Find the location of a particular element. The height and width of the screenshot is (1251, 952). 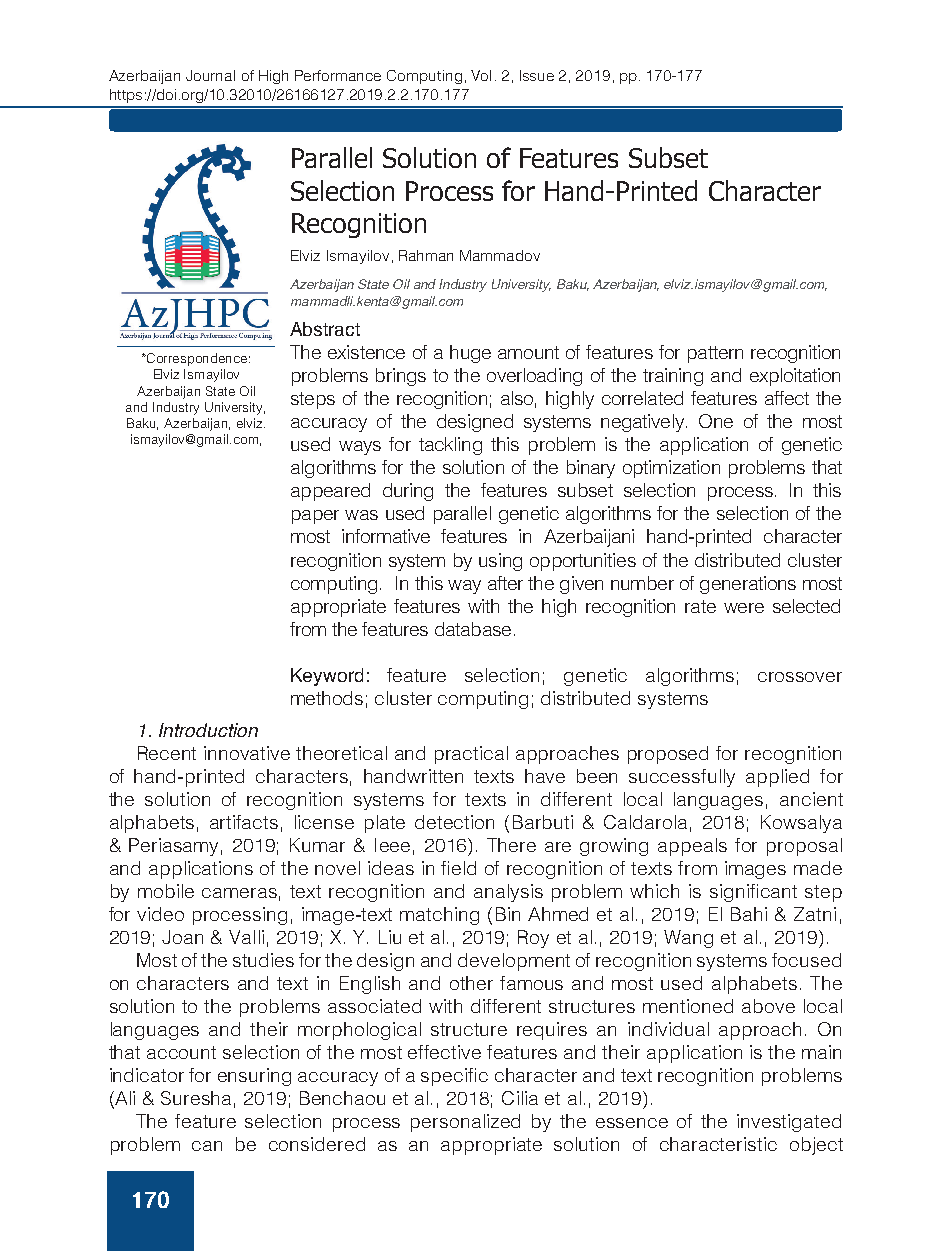

using is located at coordinates (500, 562).
